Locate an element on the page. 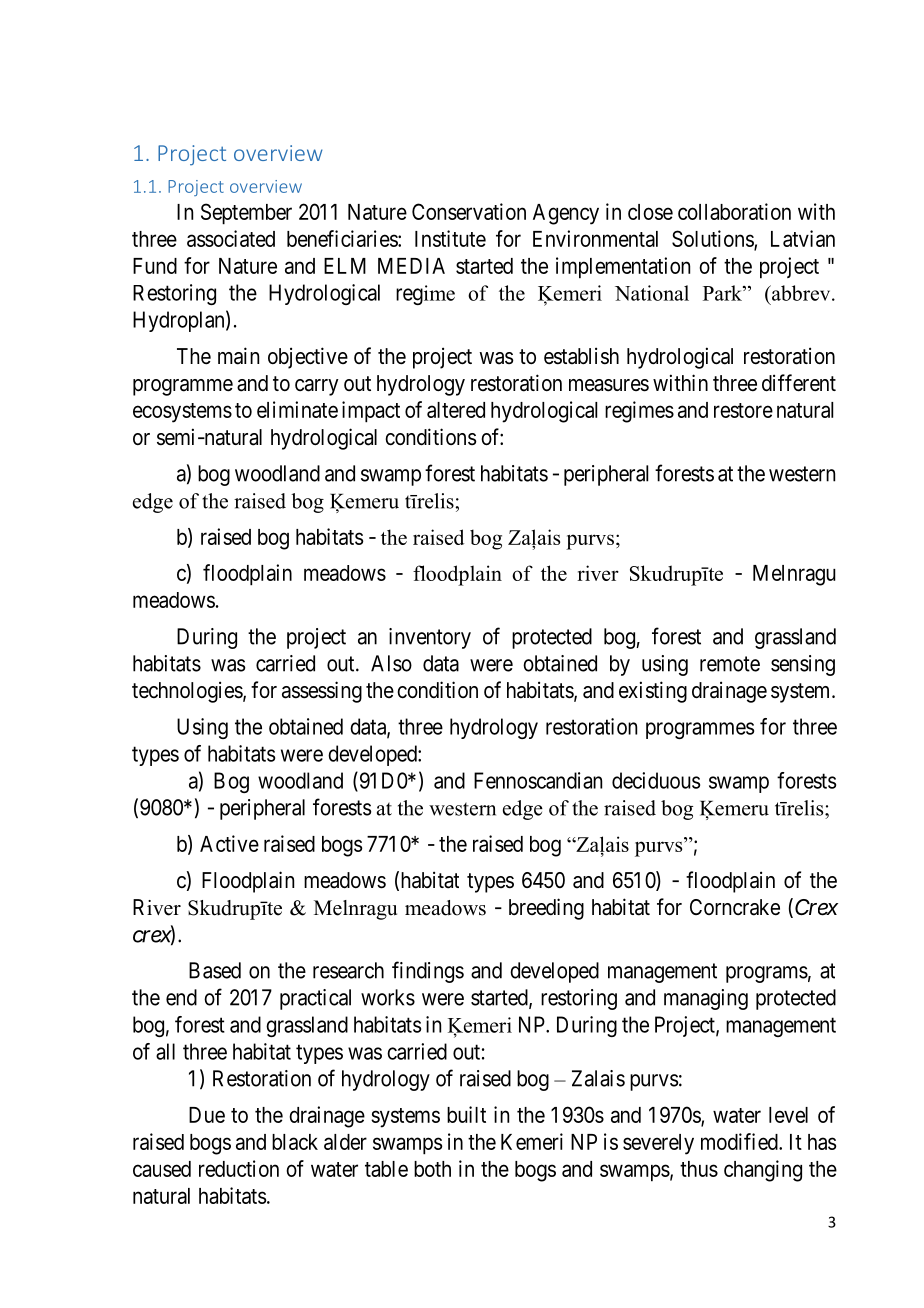 The width and height of the image is (924, 1308). Active is located at coordinates (229, 843).
